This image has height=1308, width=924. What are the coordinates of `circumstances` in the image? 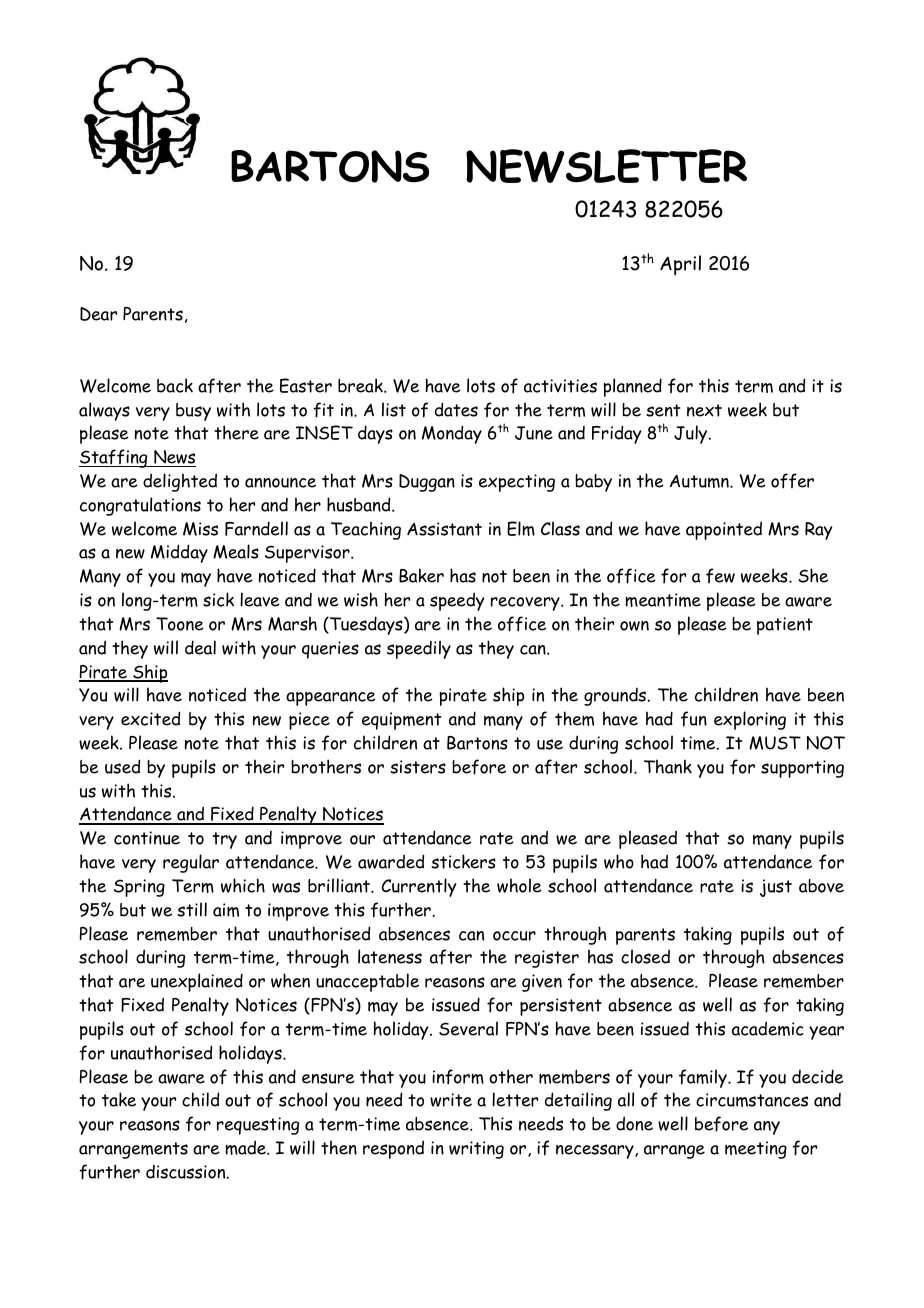 It's located at (752, 1100).
